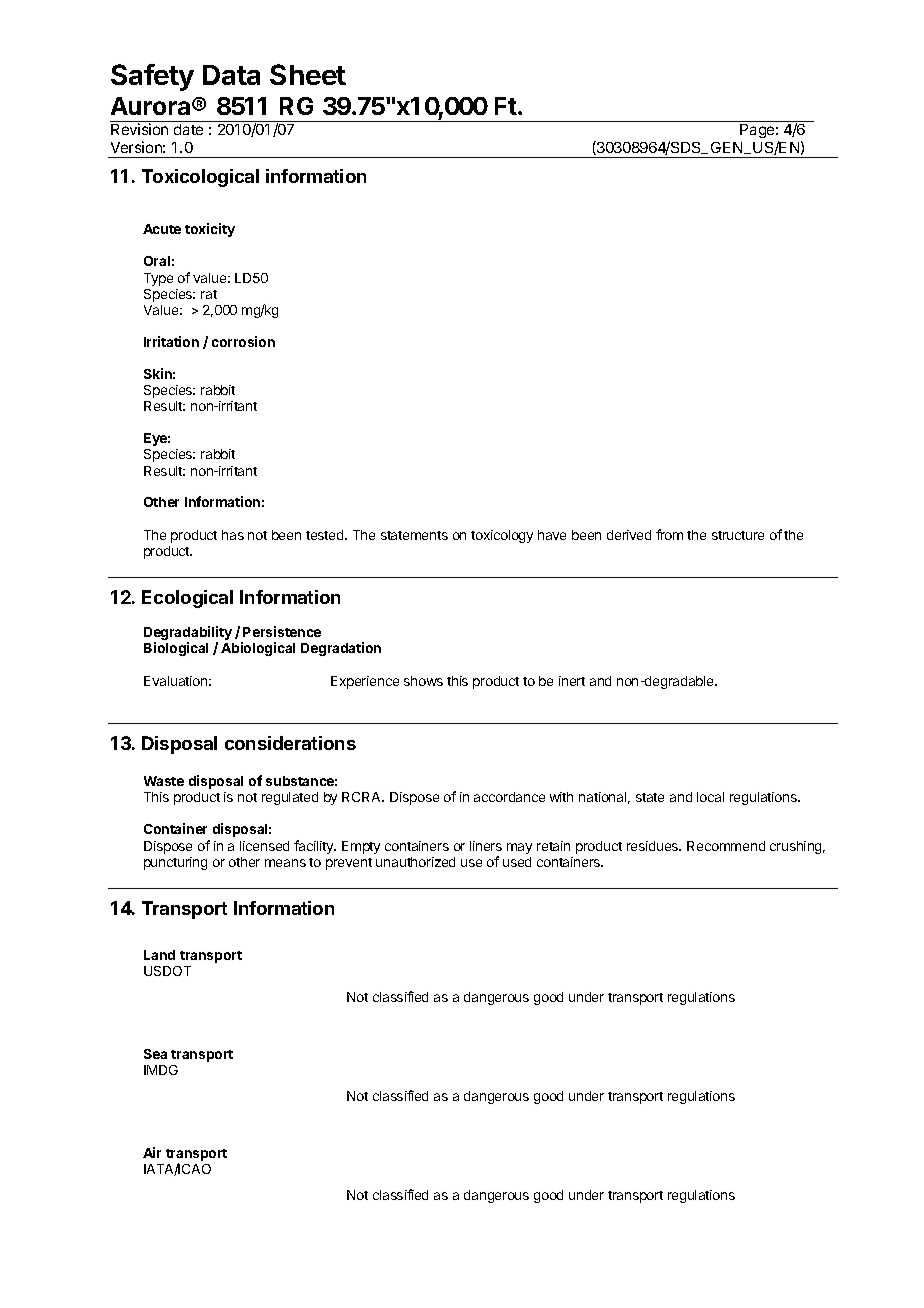 The width and height of the screenshot is (924, 1308). What do you see at coordinates (423, 681) in the screenshot?
I see `shows` at bounding box center [423, 681].
